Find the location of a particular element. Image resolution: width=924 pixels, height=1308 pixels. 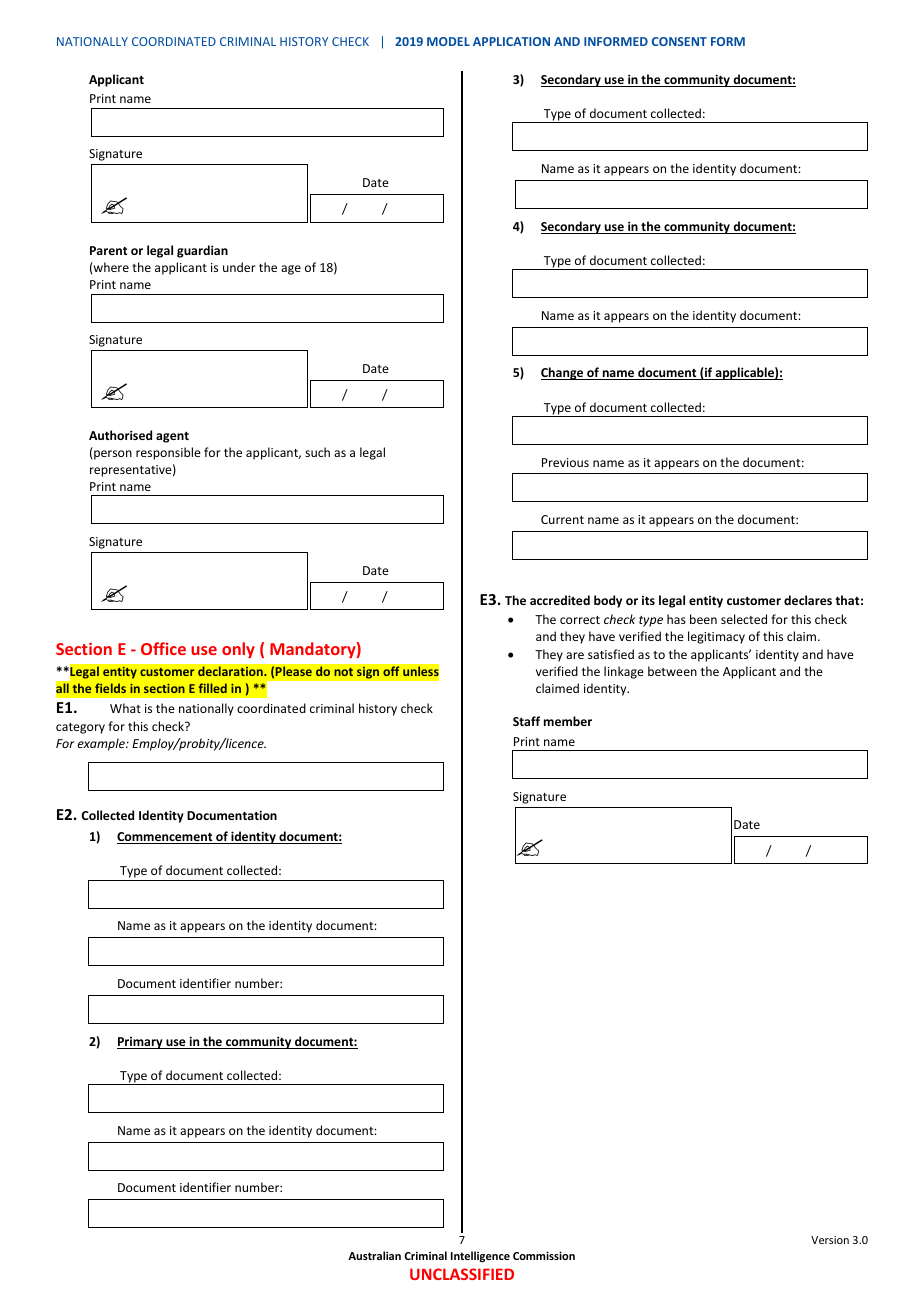

legitimacy is located at coordinates (716, 637).
